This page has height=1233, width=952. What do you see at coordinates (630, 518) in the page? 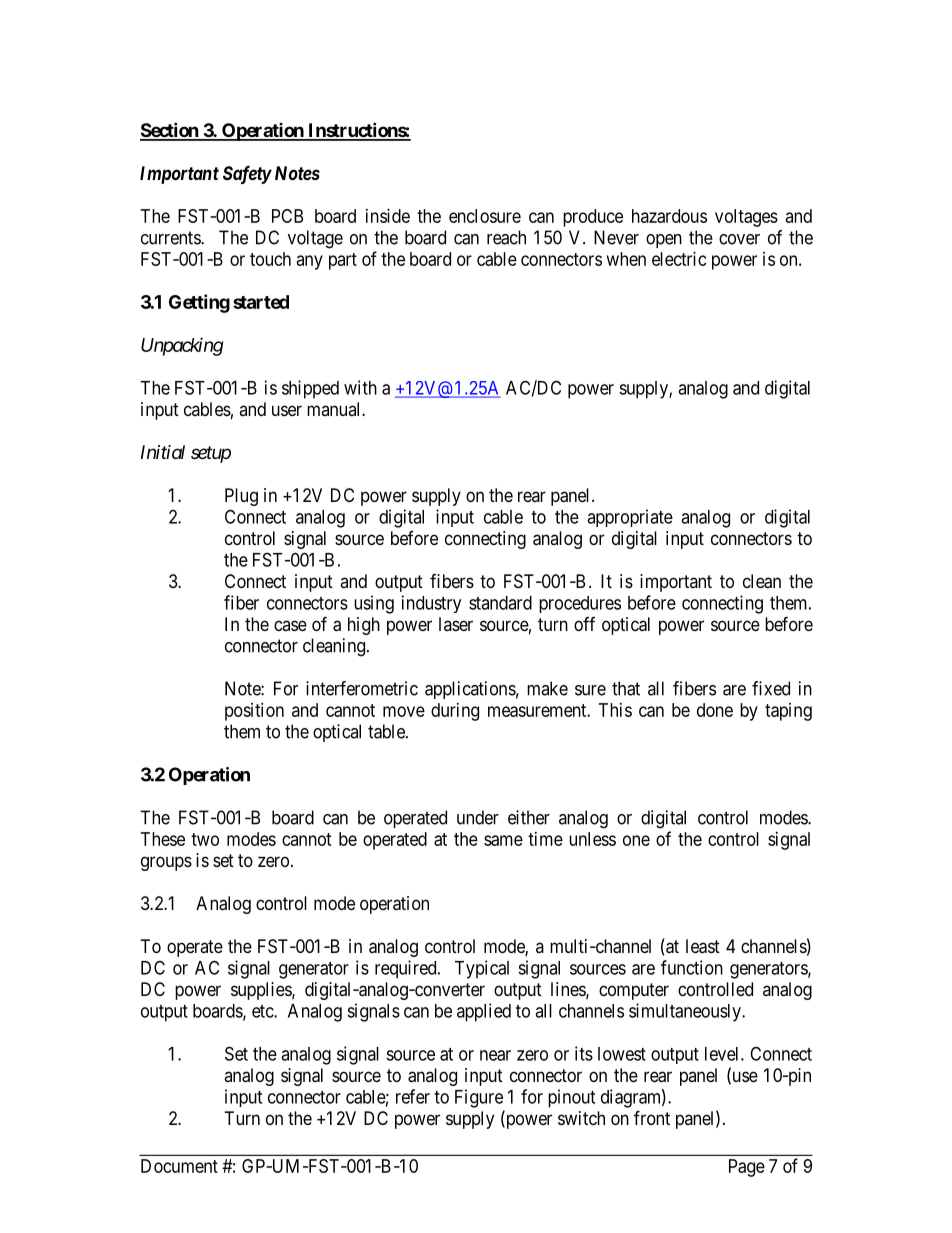
I see `appropriate` at bounding box center [630, 518].
